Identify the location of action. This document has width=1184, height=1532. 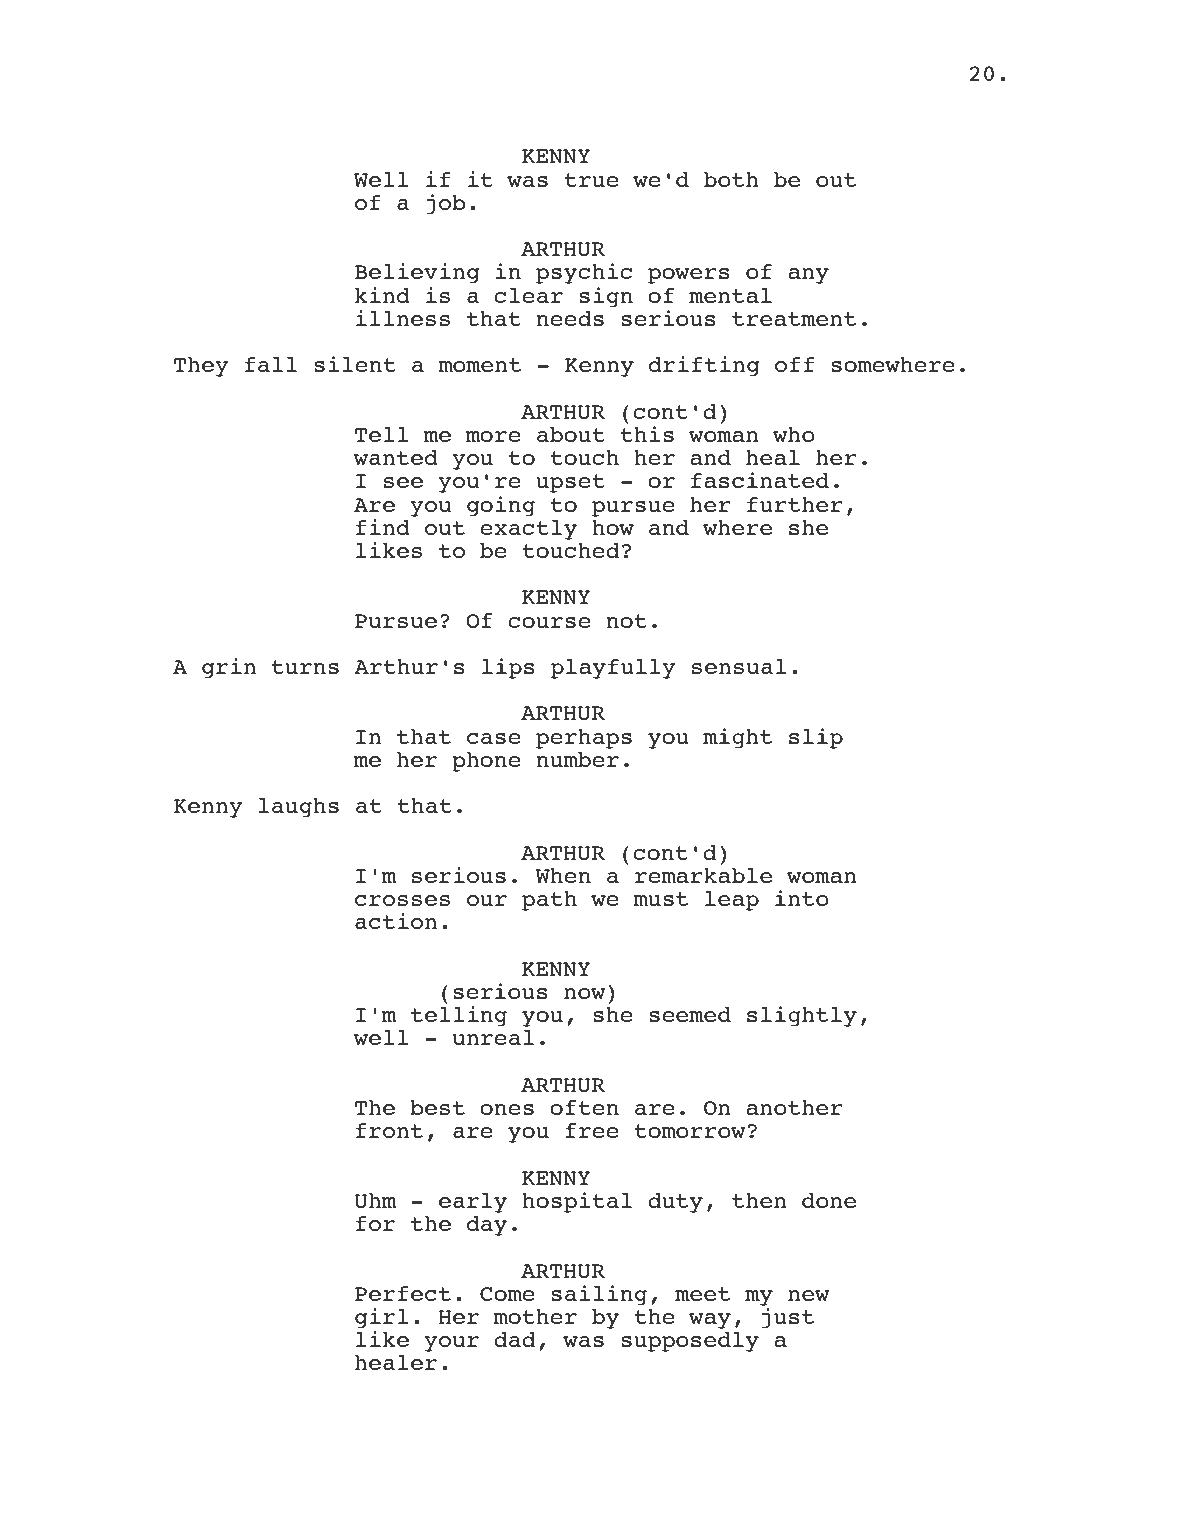
(396, 921).
